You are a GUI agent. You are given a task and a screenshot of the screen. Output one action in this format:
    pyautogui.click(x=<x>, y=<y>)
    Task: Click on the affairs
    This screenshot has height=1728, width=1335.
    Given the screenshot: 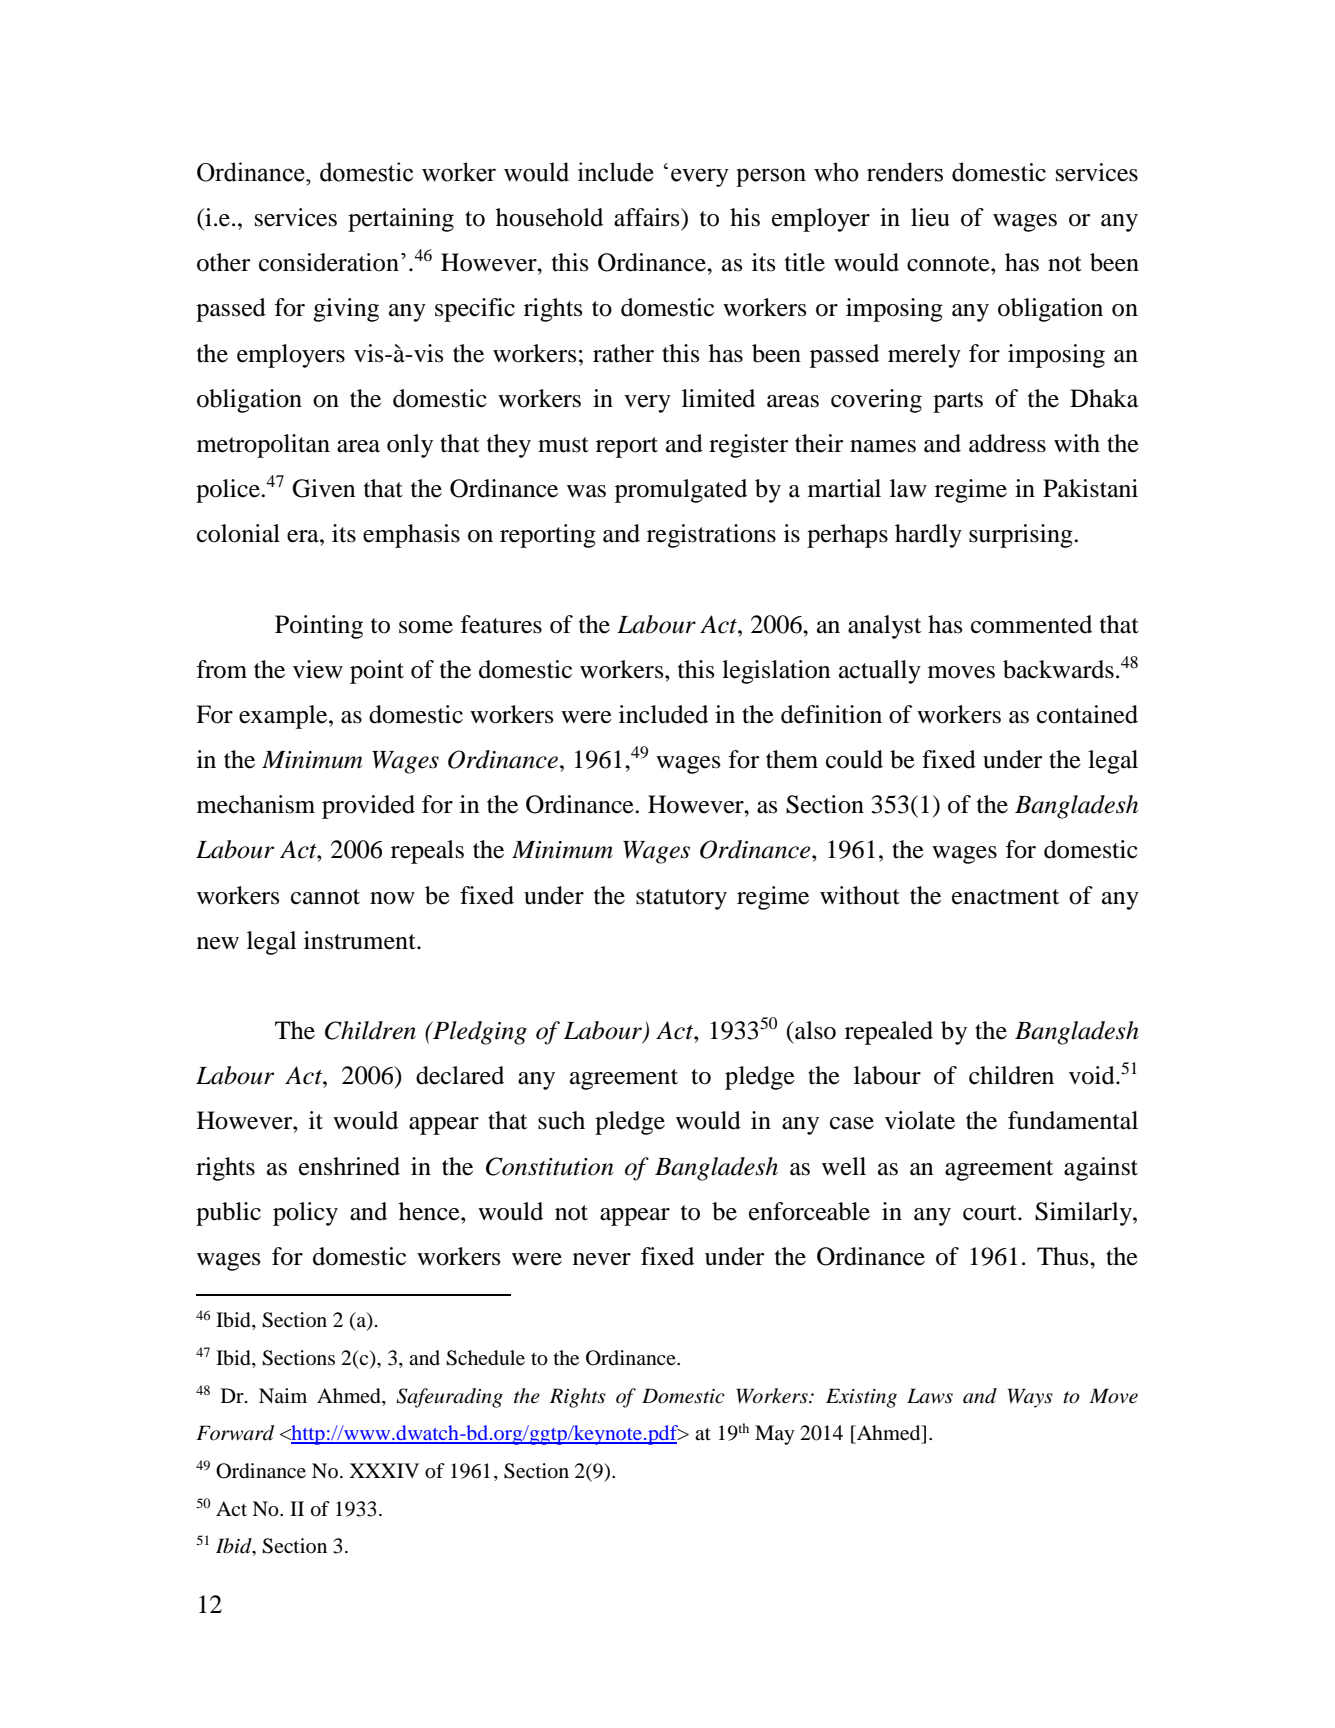 What is the action you would take?
    pyautogui.click(x=648, y=217)
